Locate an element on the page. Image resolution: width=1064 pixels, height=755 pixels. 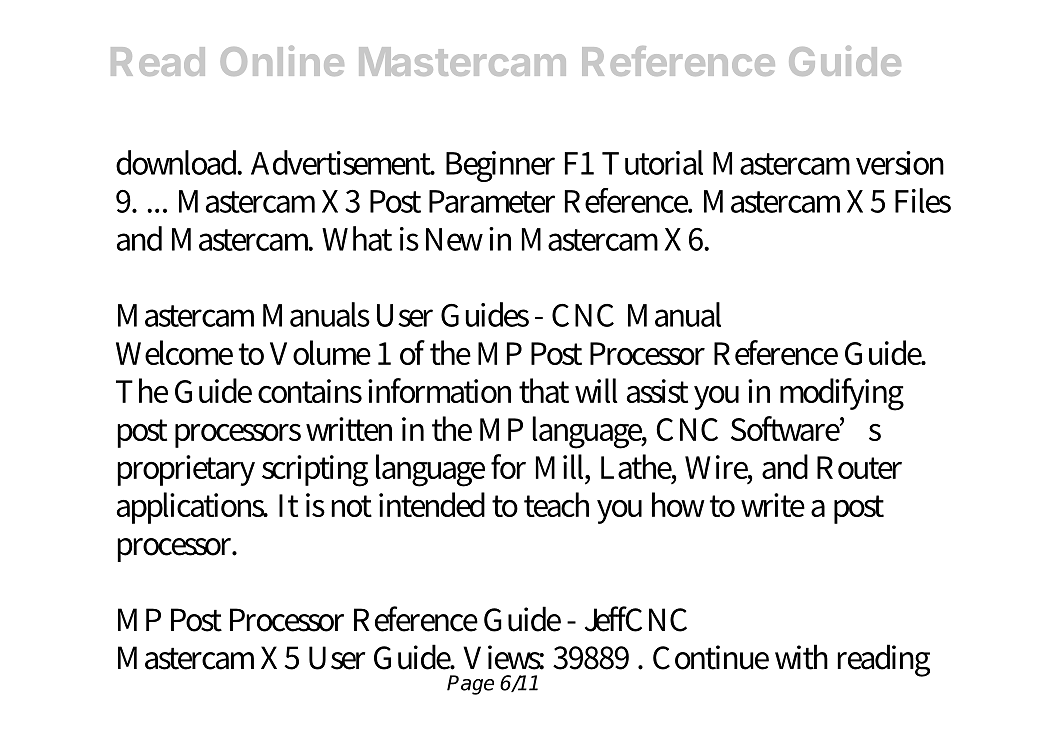
Page is located at coordinates (470, 685).
